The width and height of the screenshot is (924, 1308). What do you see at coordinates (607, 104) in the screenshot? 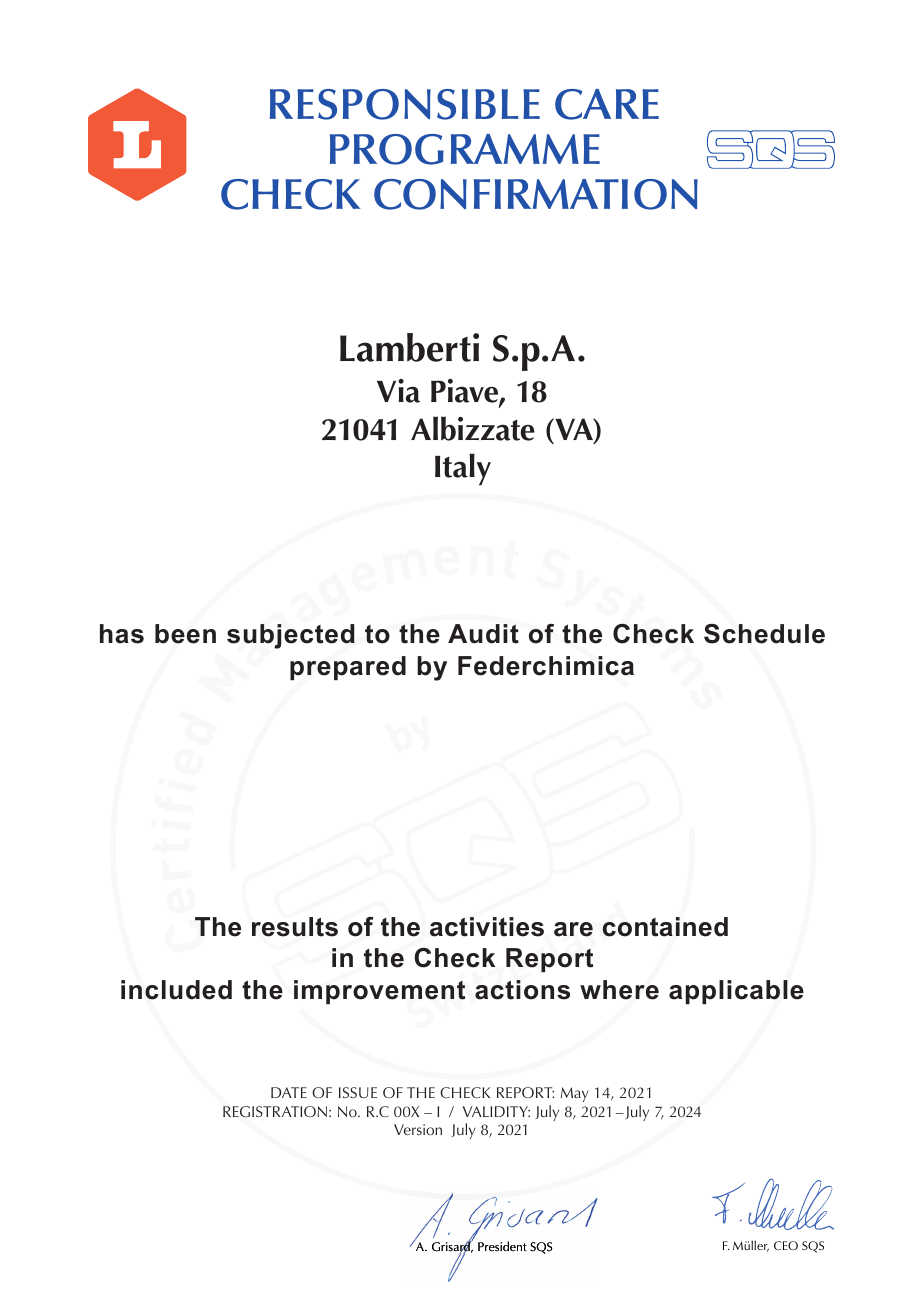
I see `CARE` at bounding box center [607, 104].
